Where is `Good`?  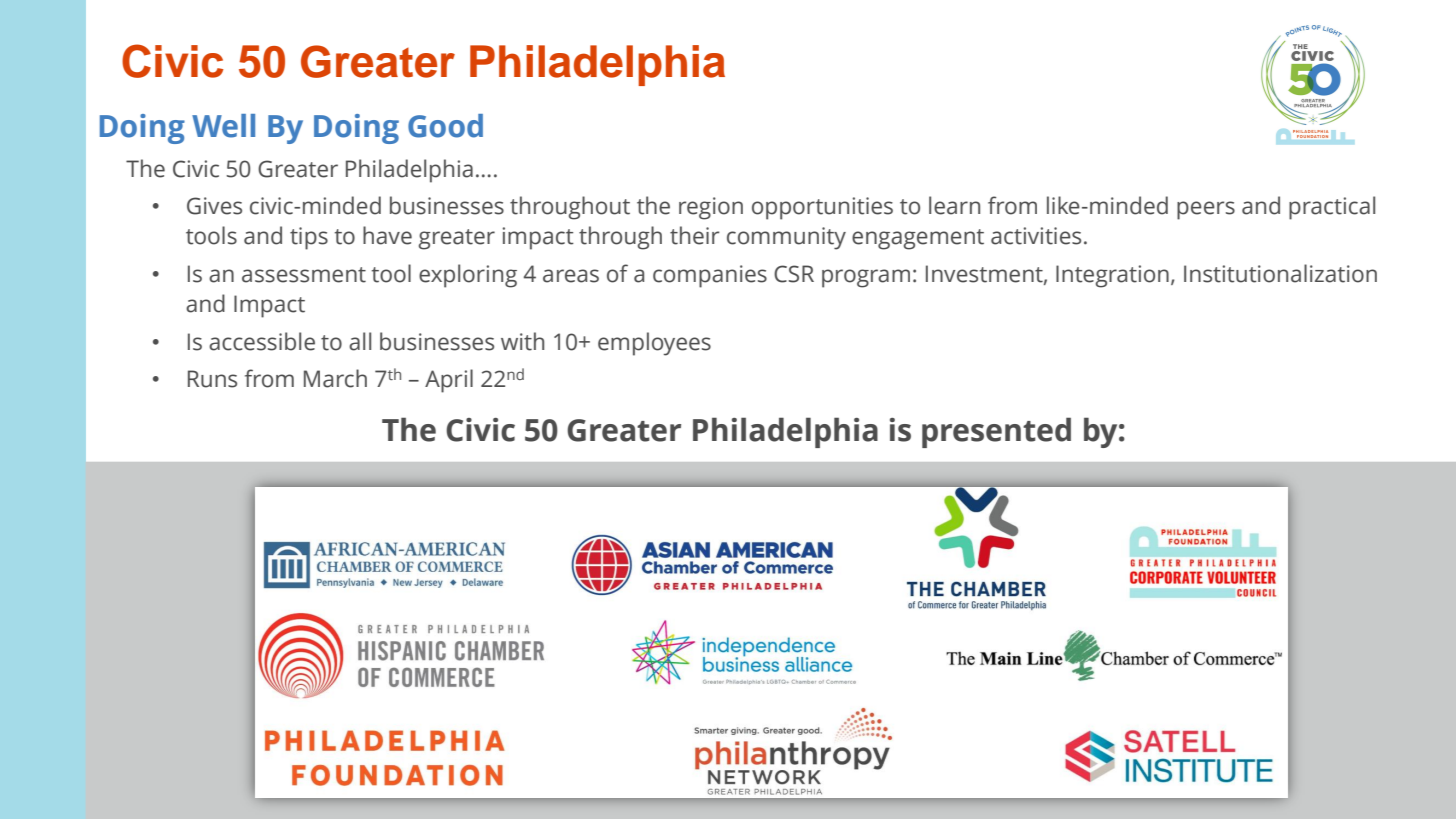
Good is located at coordinates (445, 126).
